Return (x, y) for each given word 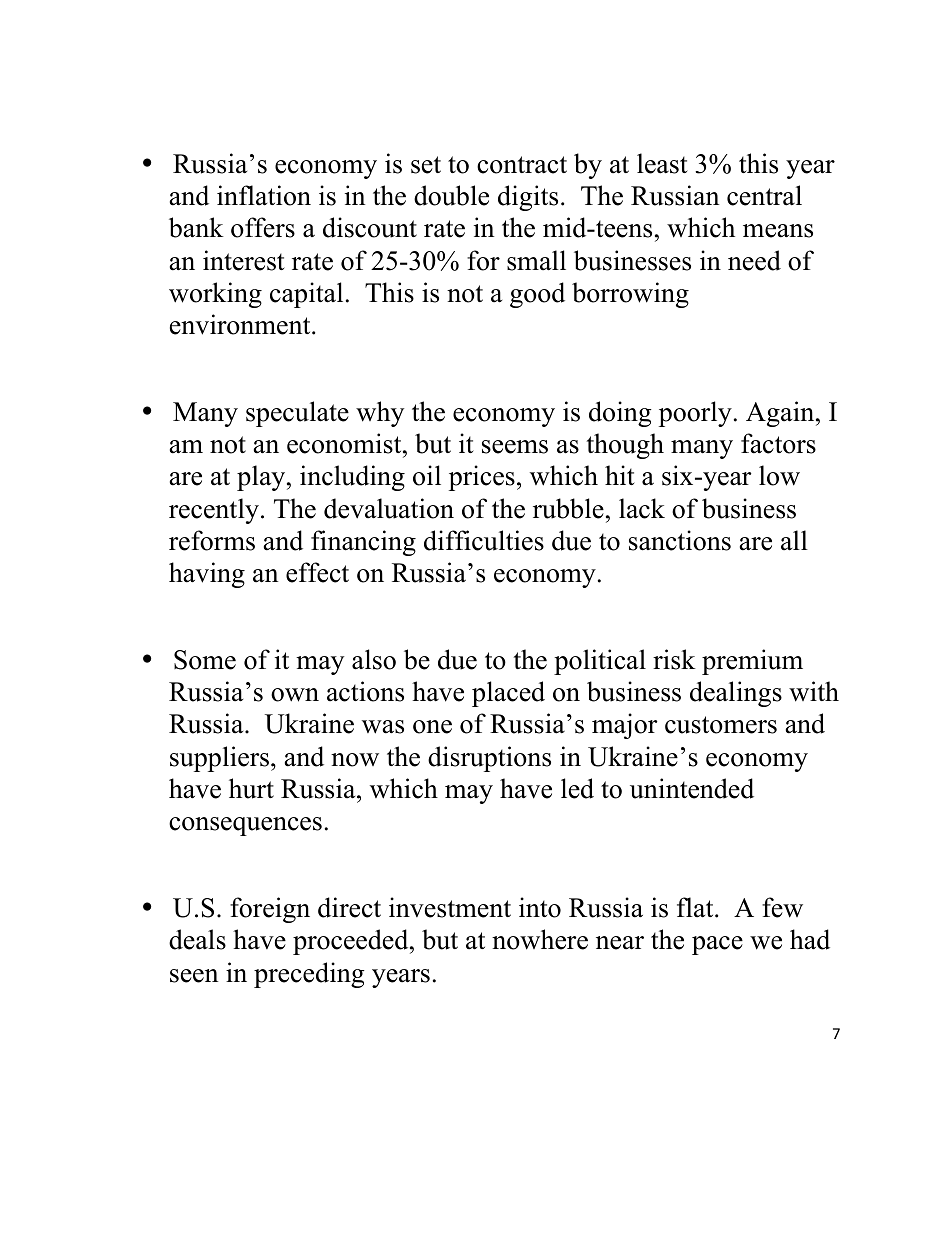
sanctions (680, 540)
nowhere (540, 939)
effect (317, 572)
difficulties (484, 540)
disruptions (489, 759)
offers (263, 227)
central (764, 195)
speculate (297, 414)
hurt (251, 788)
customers (721, 725)
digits (528, 198)
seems (515, 447)
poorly (695, 414)
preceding (309, 975)
